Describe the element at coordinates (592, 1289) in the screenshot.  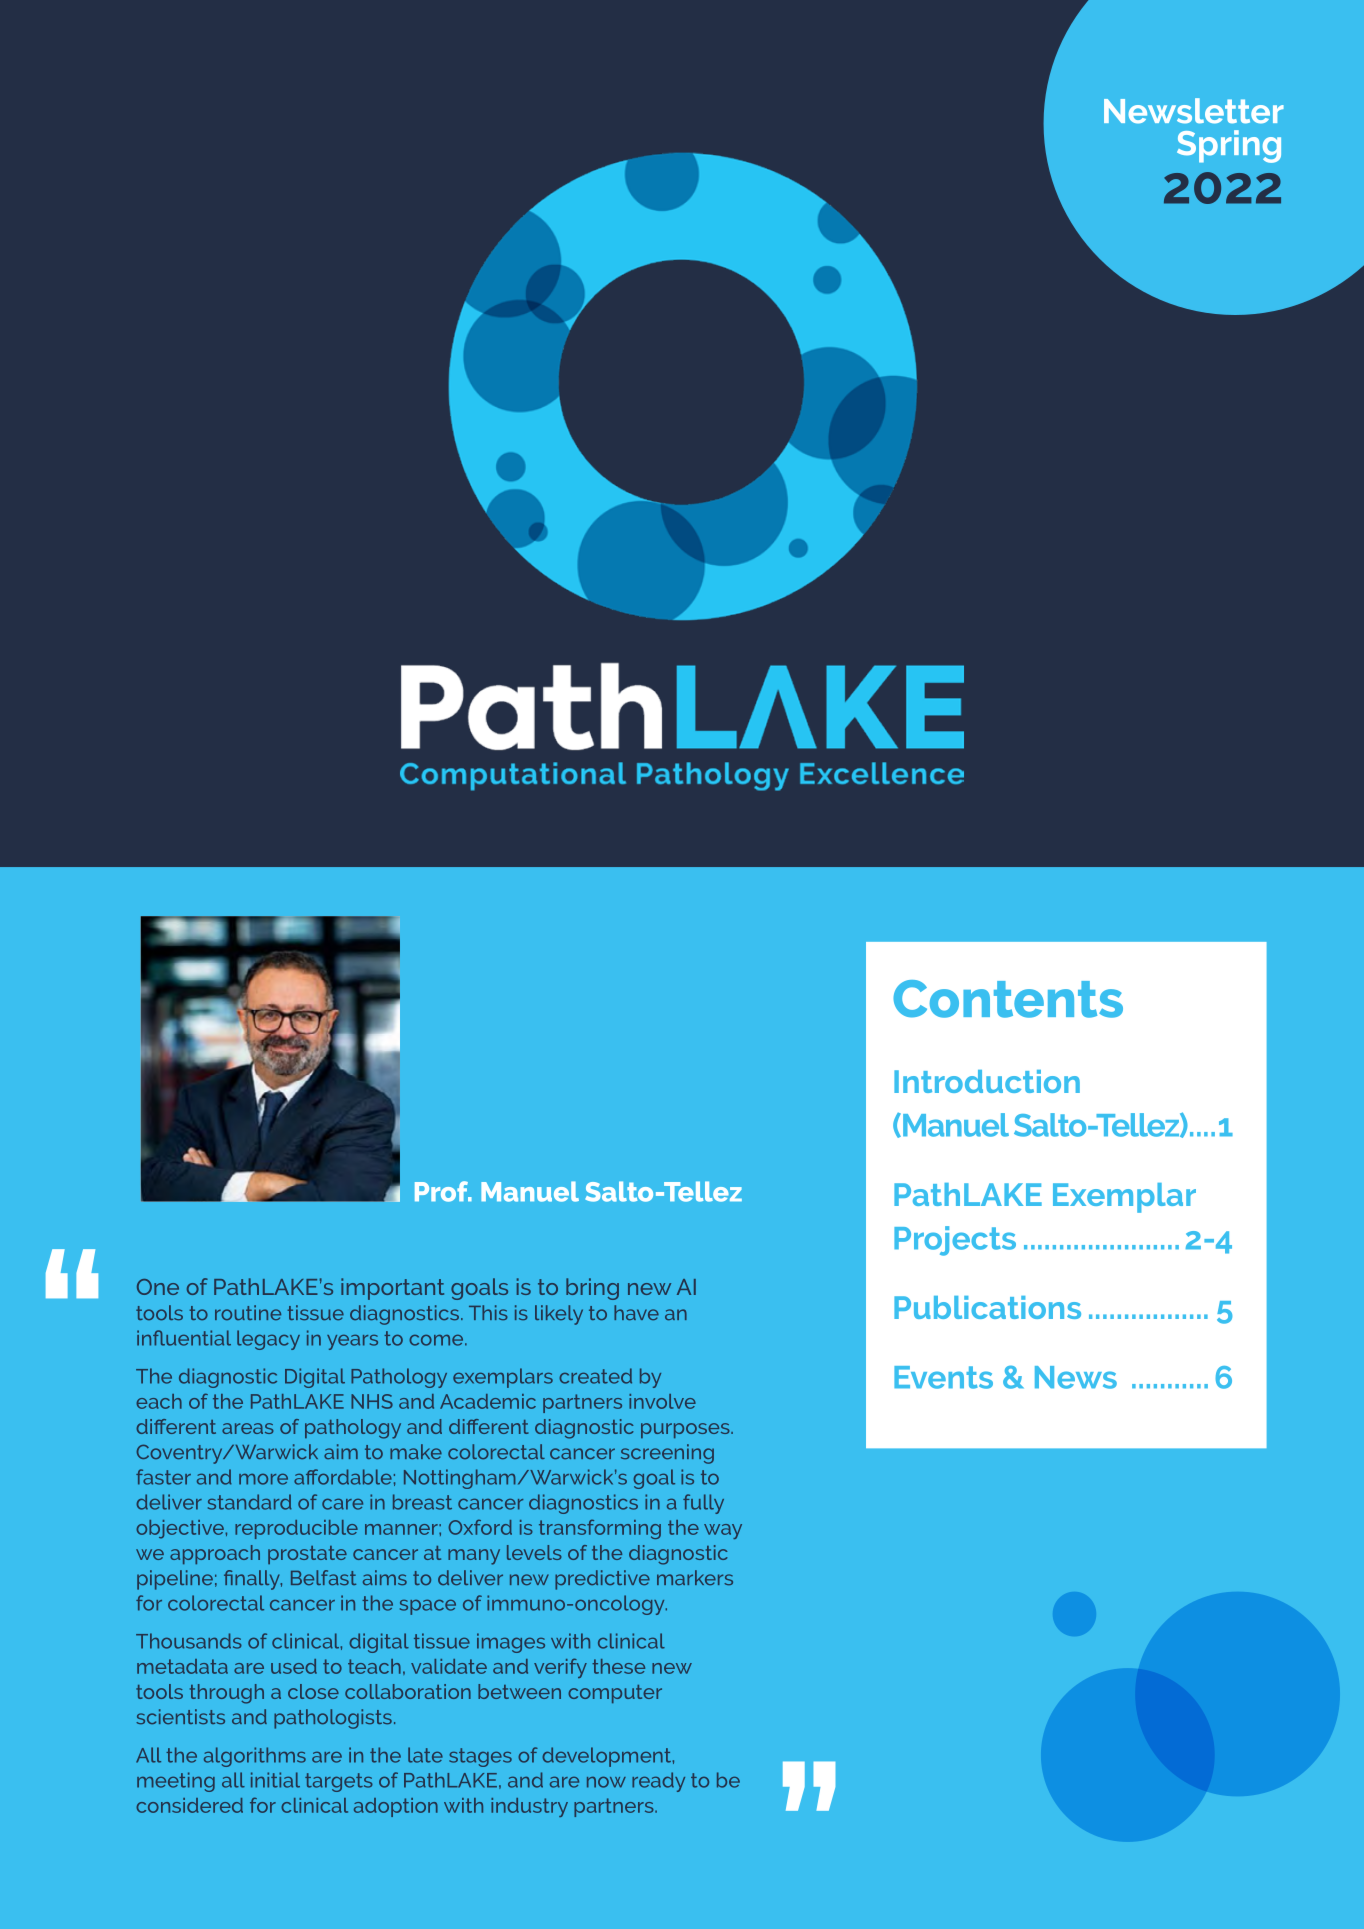
I see `bring` at that location.
